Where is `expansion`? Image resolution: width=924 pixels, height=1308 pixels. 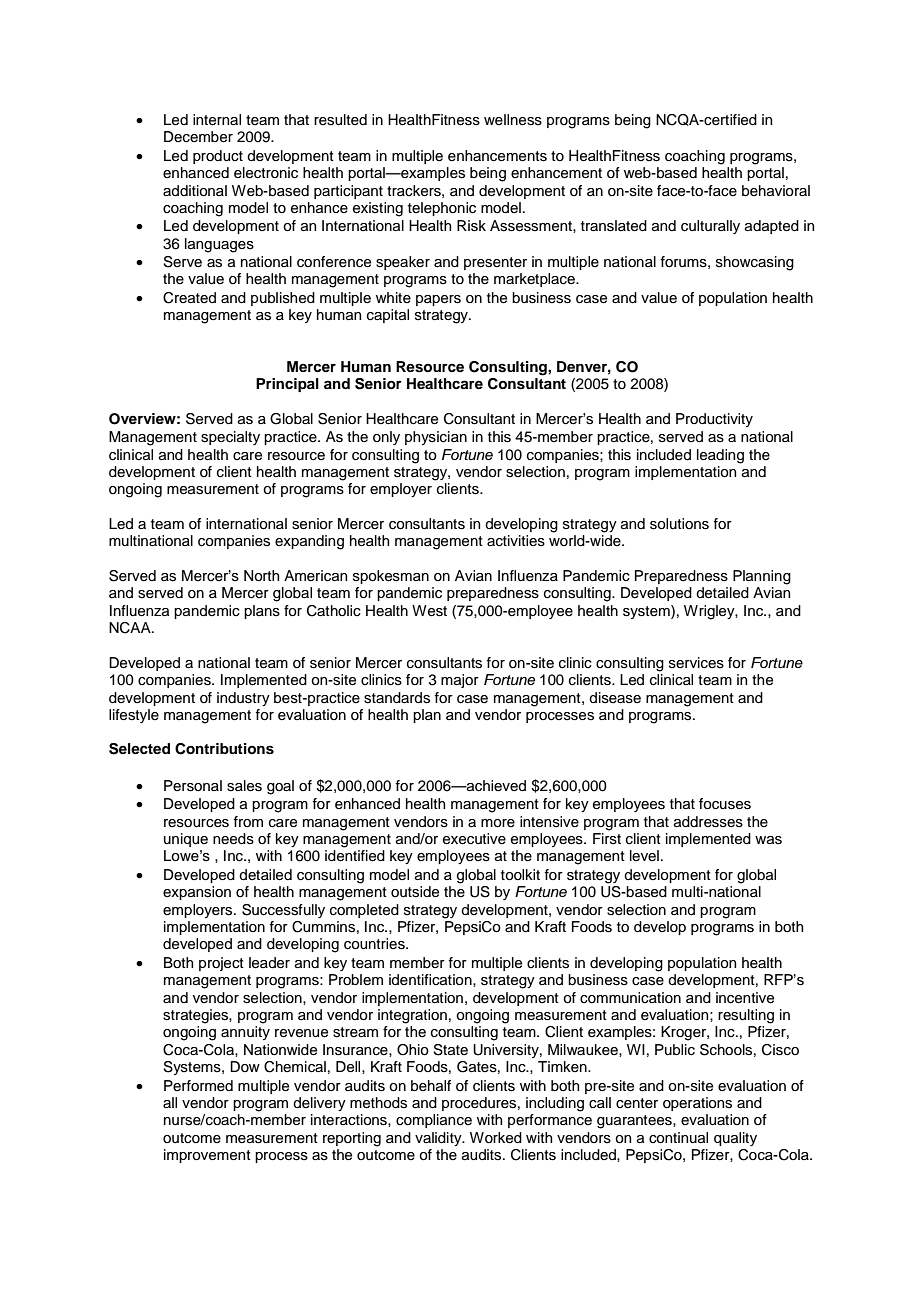 expansion is located at coordinates (197, 893).
